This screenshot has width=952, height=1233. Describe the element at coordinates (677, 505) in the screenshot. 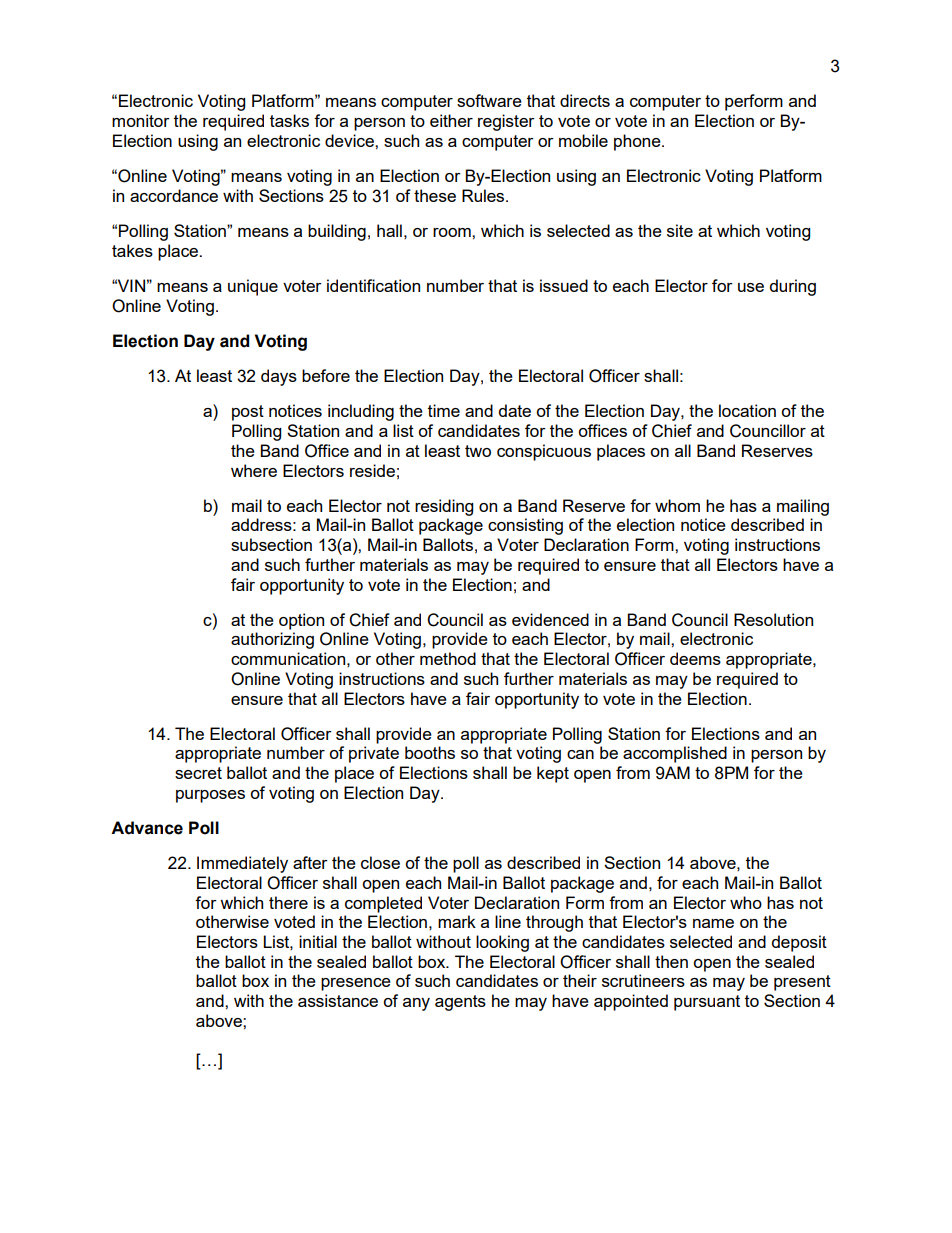

I see `whom` at that location.
